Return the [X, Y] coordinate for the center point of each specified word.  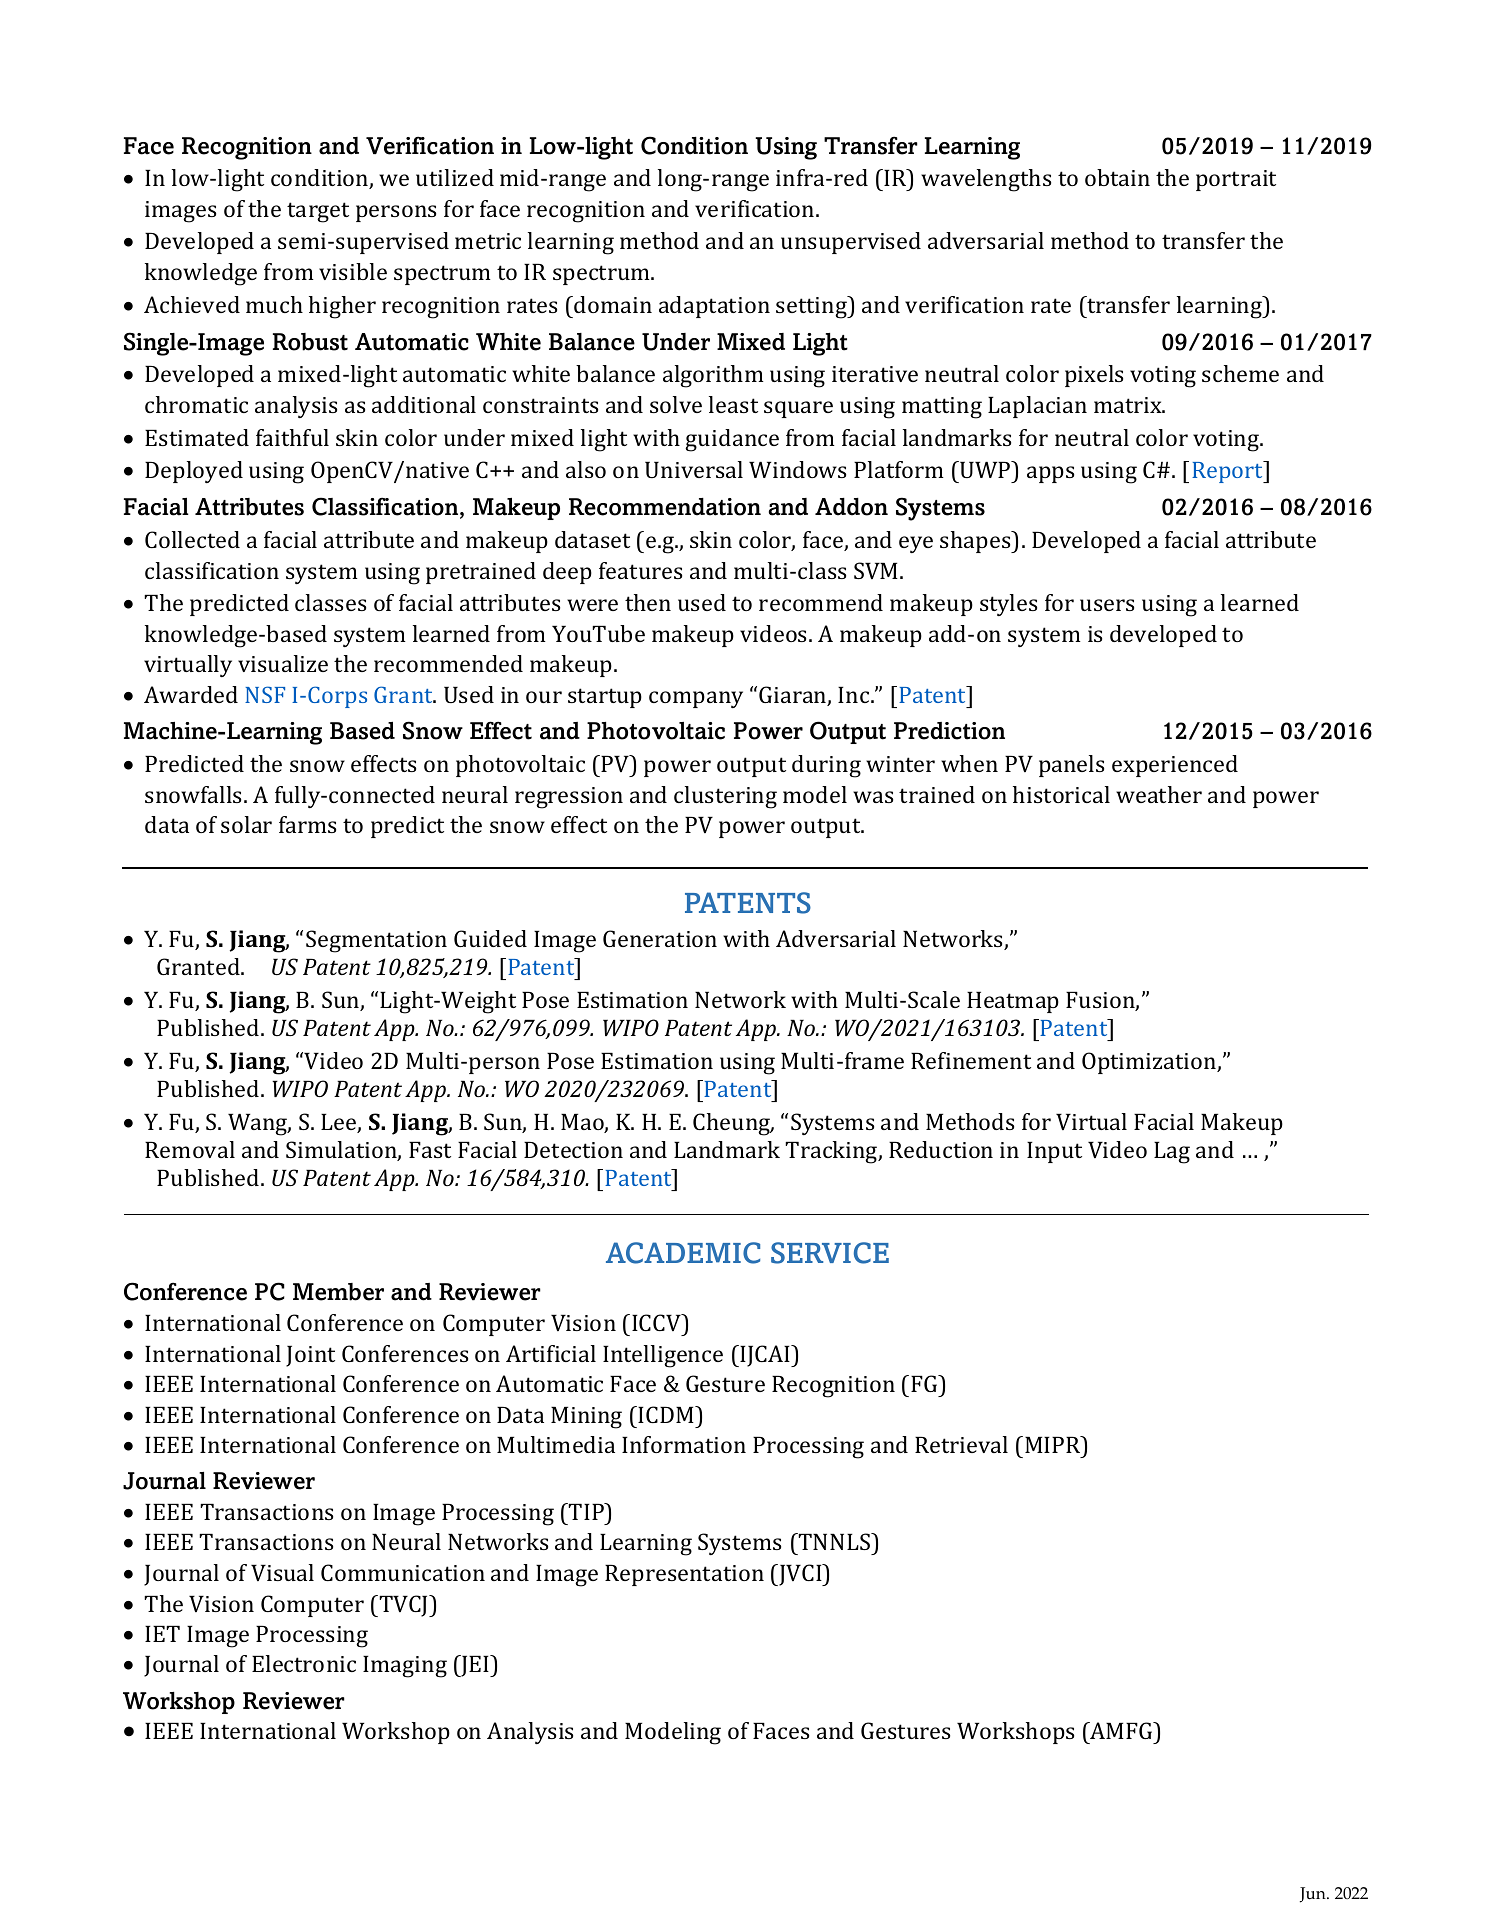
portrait [1236, 180]
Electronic [304, 1663]
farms [307, 824]
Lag [1172, 1153]
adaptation [714, 307]
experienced [1175, 766]
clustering [725, 797]
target [318, 212]
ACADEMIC [683, 1253]
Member [338, 1292]
